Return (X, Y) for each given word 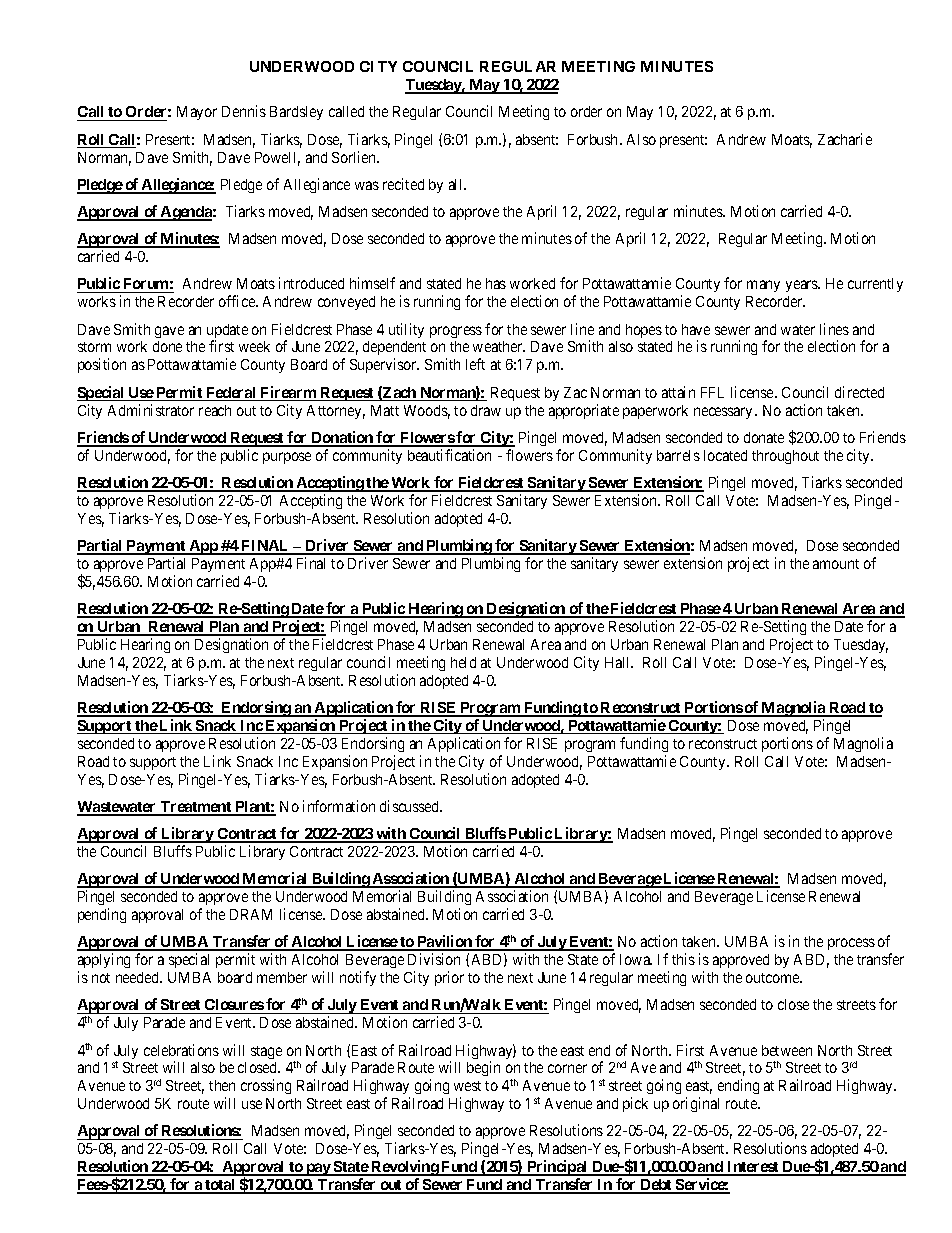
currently (875, 285)
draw (486, 410)
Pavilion (444, 942)
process (851, 944)
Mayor (197, 113)
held (463, 662)
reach (215, 410)
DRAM (251, 914)
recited (403, 184)
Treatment (196, 808)
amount (836, 564)
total (220, 1186)
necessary (725, 413)
